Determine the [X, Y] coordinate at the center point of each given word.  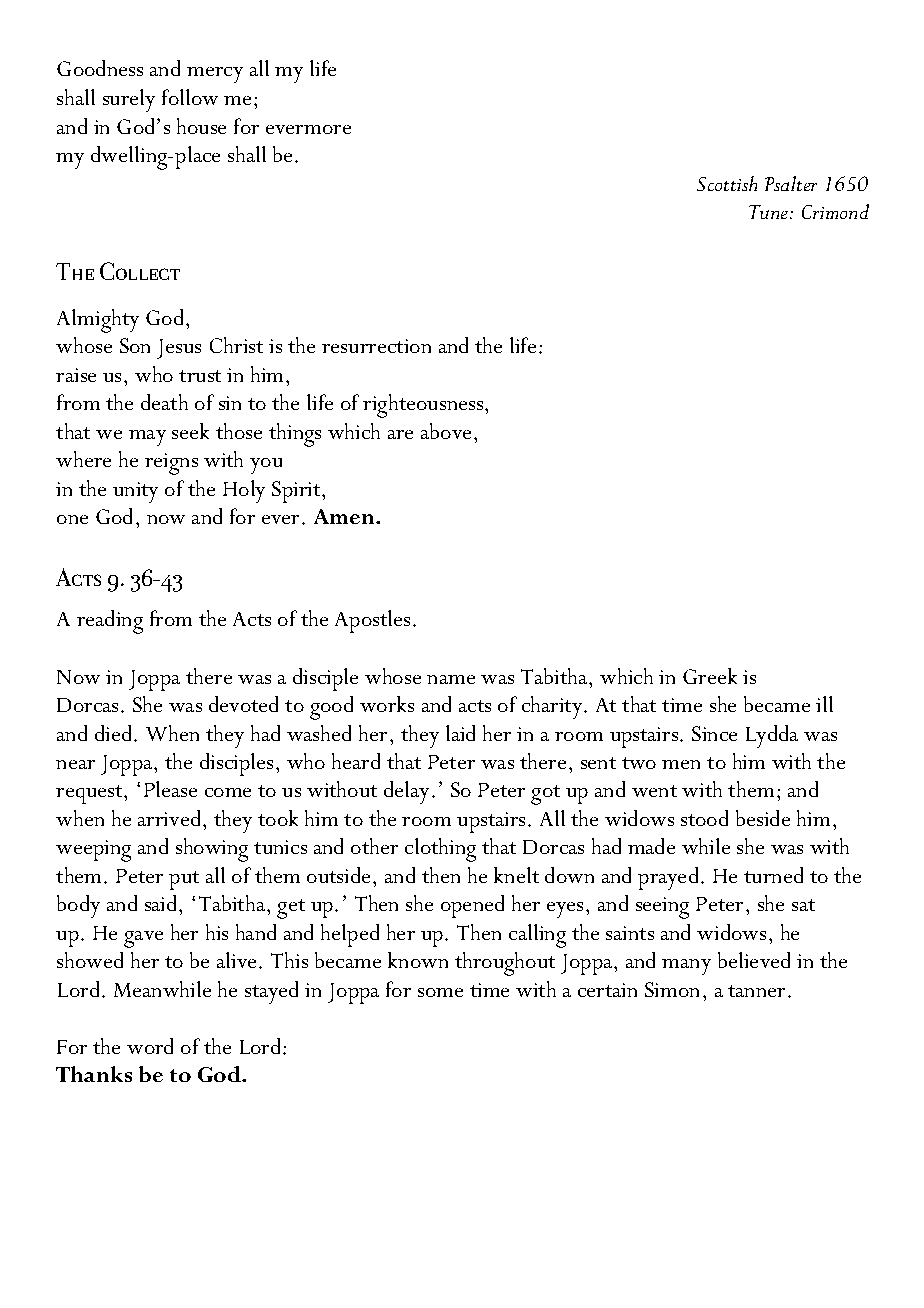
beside [763, 818]
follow [190, 97]
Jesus [179, 349]
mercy [215, 75]
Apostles [372, 621]
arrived [171, 818]
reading [110, 622]
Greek [710, 676]
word [150, 1046]
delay [408, 792]
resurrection [376, 346]
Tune [770, 212]
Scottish [727, 183]
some [440, 992]
